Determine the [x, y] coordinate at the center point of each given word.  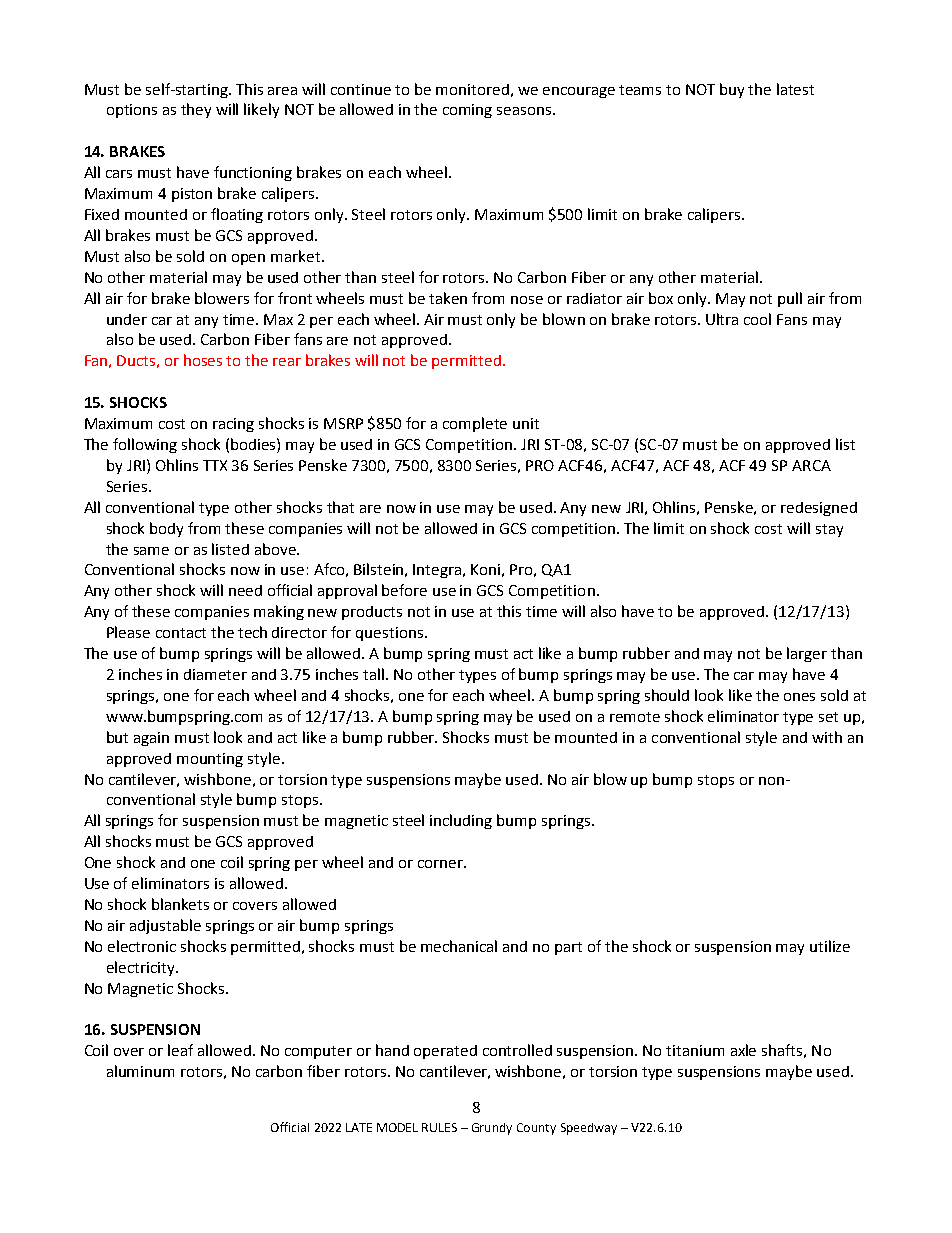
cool [757, 319]
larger [807, 654]
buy [732, 90]
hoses [203, 360]
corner [441, 864]
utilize [830, 946]
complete [475, 424]
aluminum [140, 1071]
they [196, 110]
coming [467, 111]
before [404, 590]
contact [181, 633]
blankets [180, 904]
